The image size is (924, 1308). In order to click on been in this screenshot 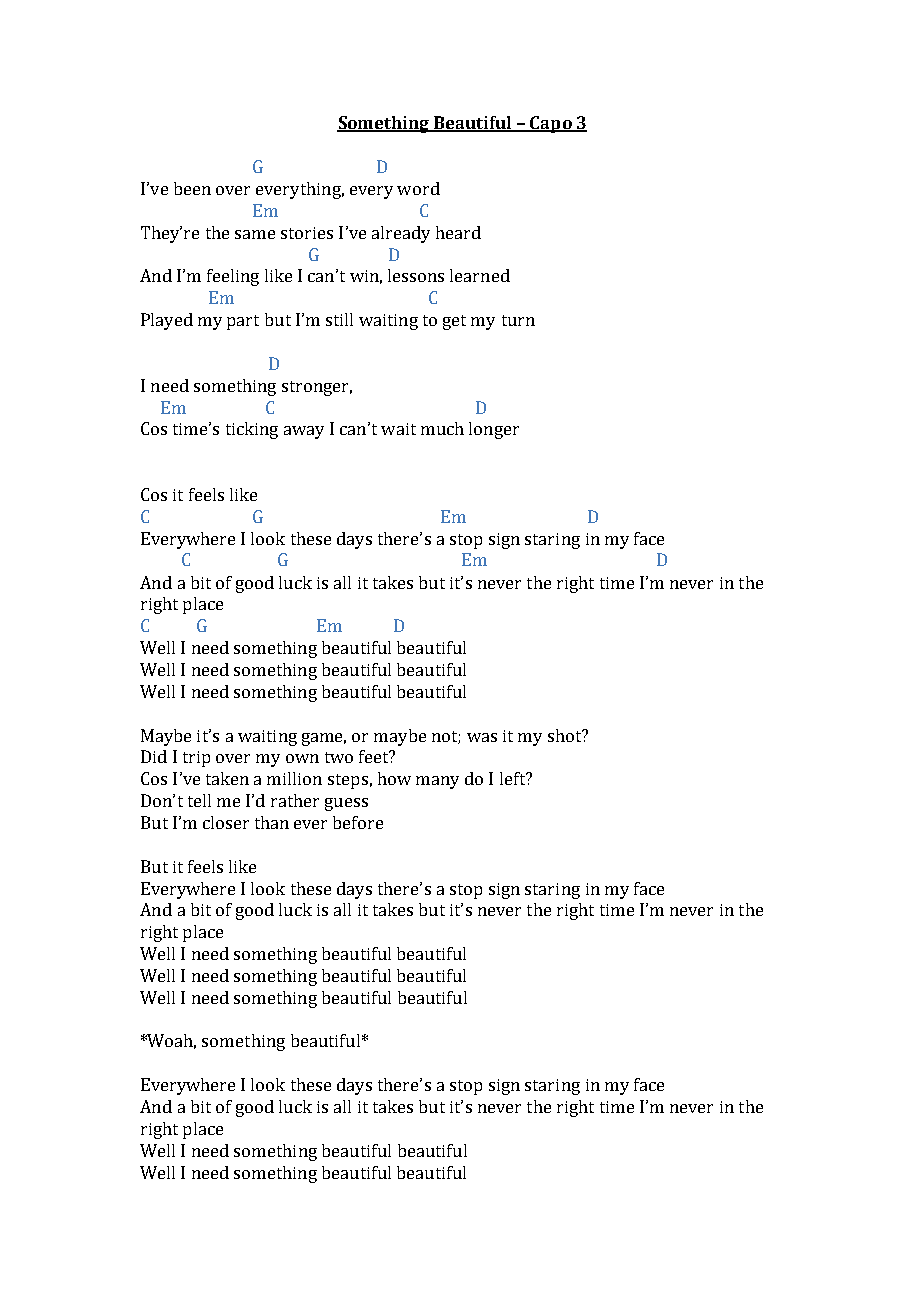, I will do `click(192, 188)`.
